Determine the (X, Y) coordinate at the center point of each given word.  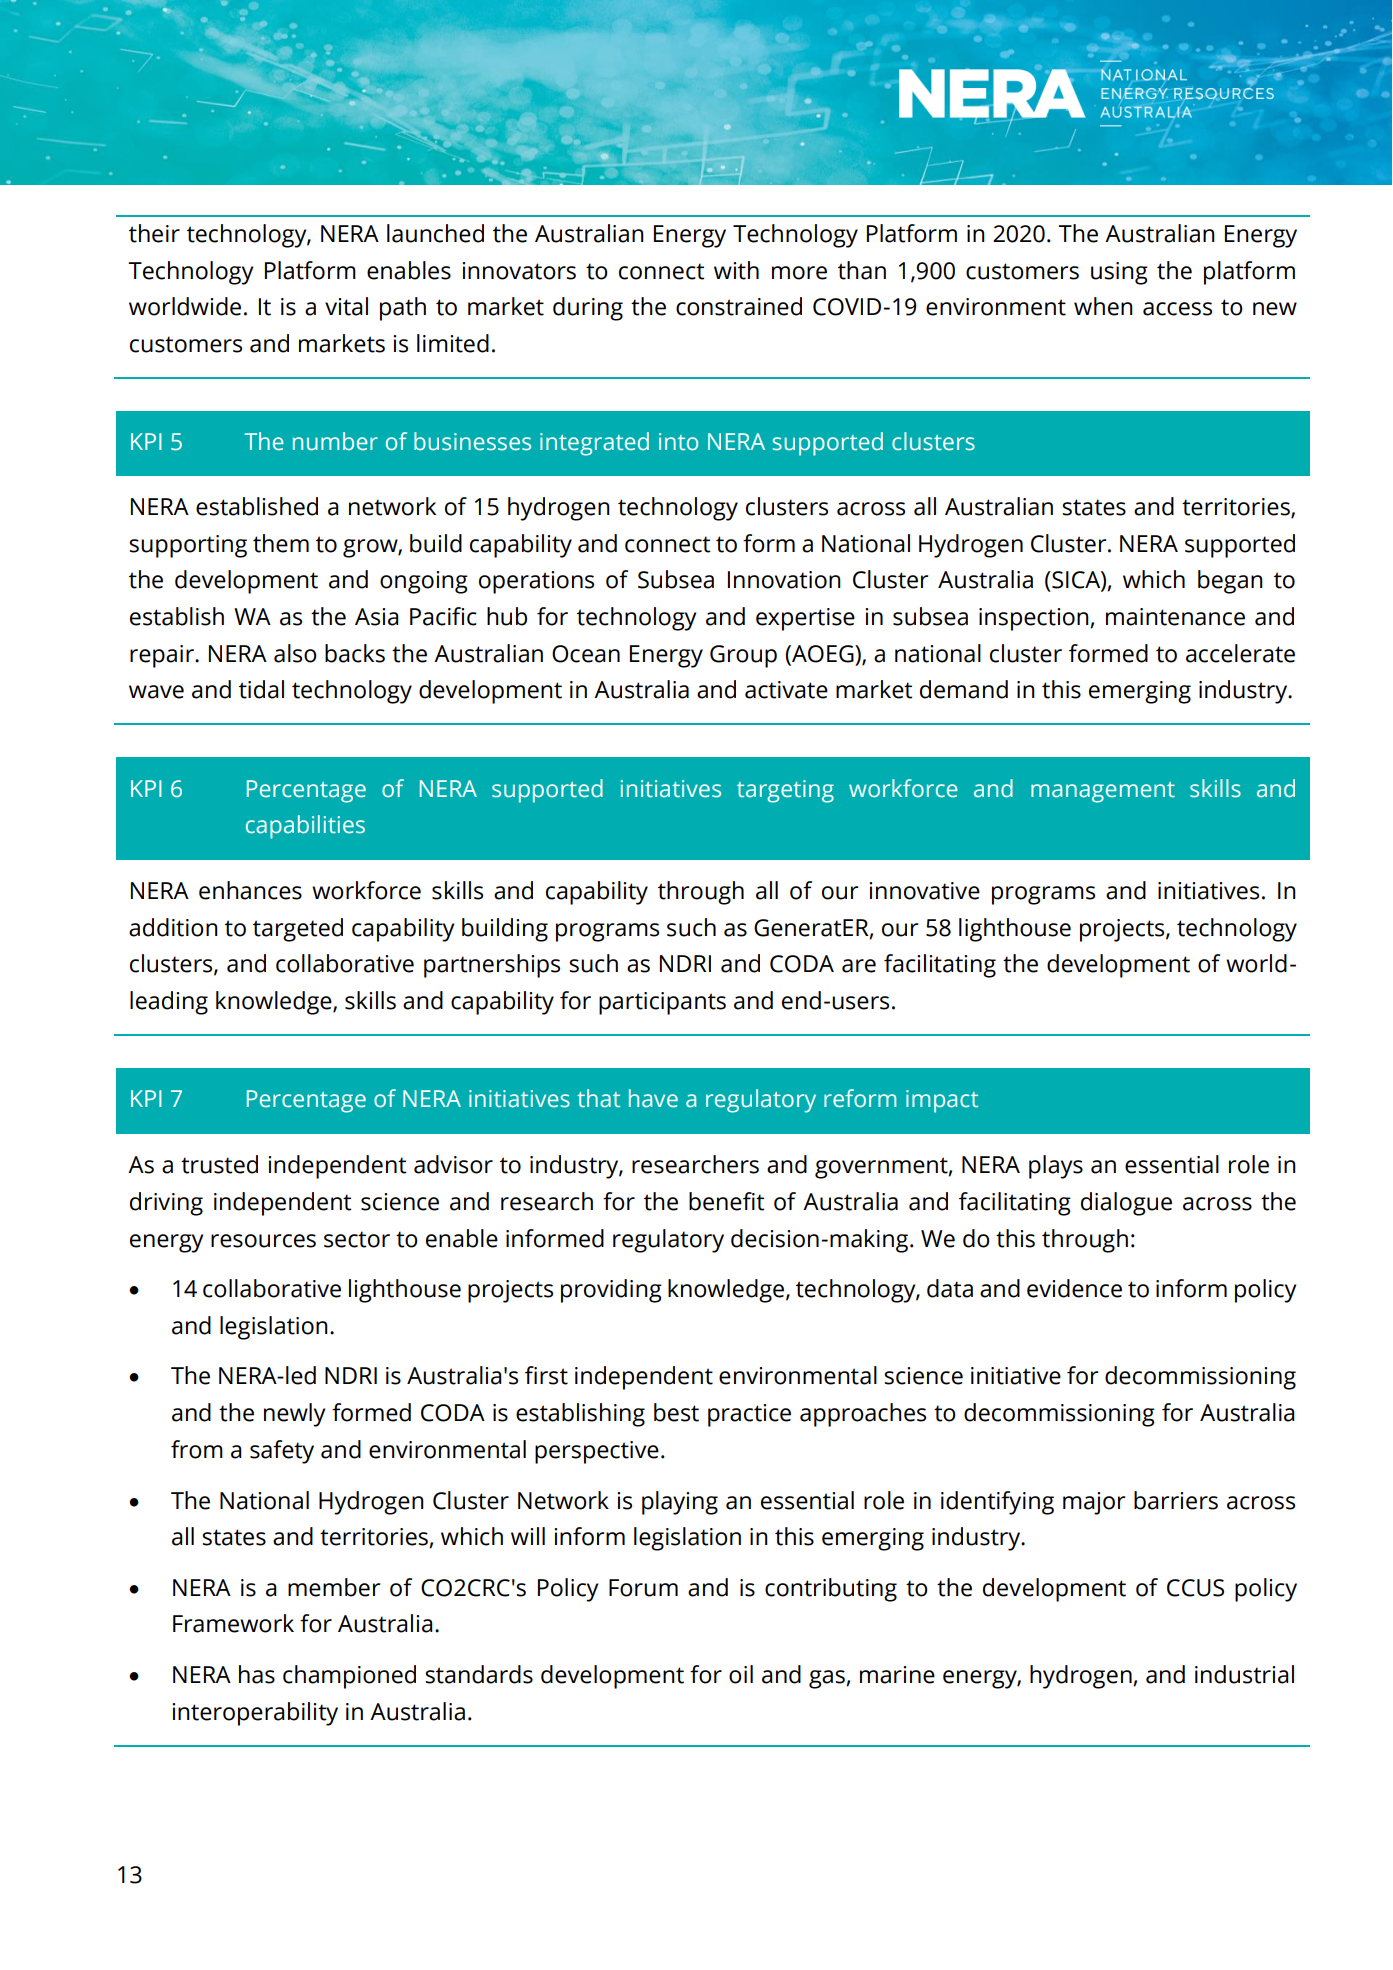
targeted (298, 930)
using (1119, 273)
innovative (924, 891)
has (257, 1674)
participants (662, 1003)
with (736, 270)
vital (346, 306)
